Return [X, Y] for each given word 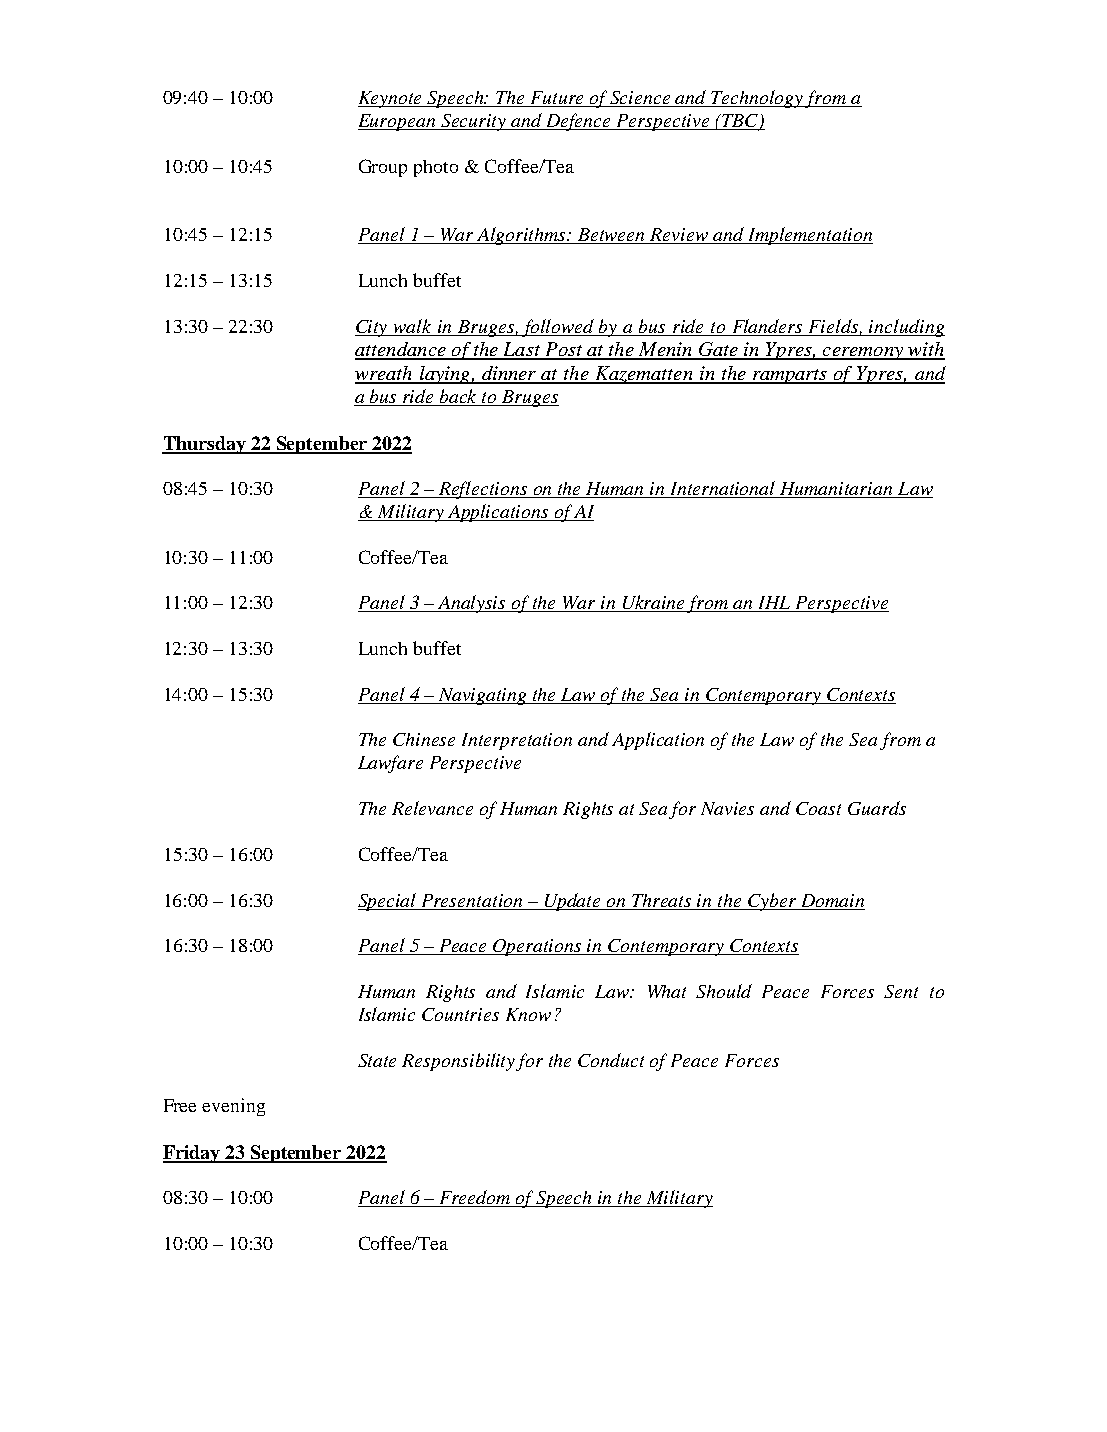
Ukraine [654, 603]
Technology [757, 99]
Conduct [611, 1060]
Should [724, 991]
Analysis [472, 604]
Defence [579, 122]
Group [383, 168]
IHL [774, 604]
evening [233, 1107]
